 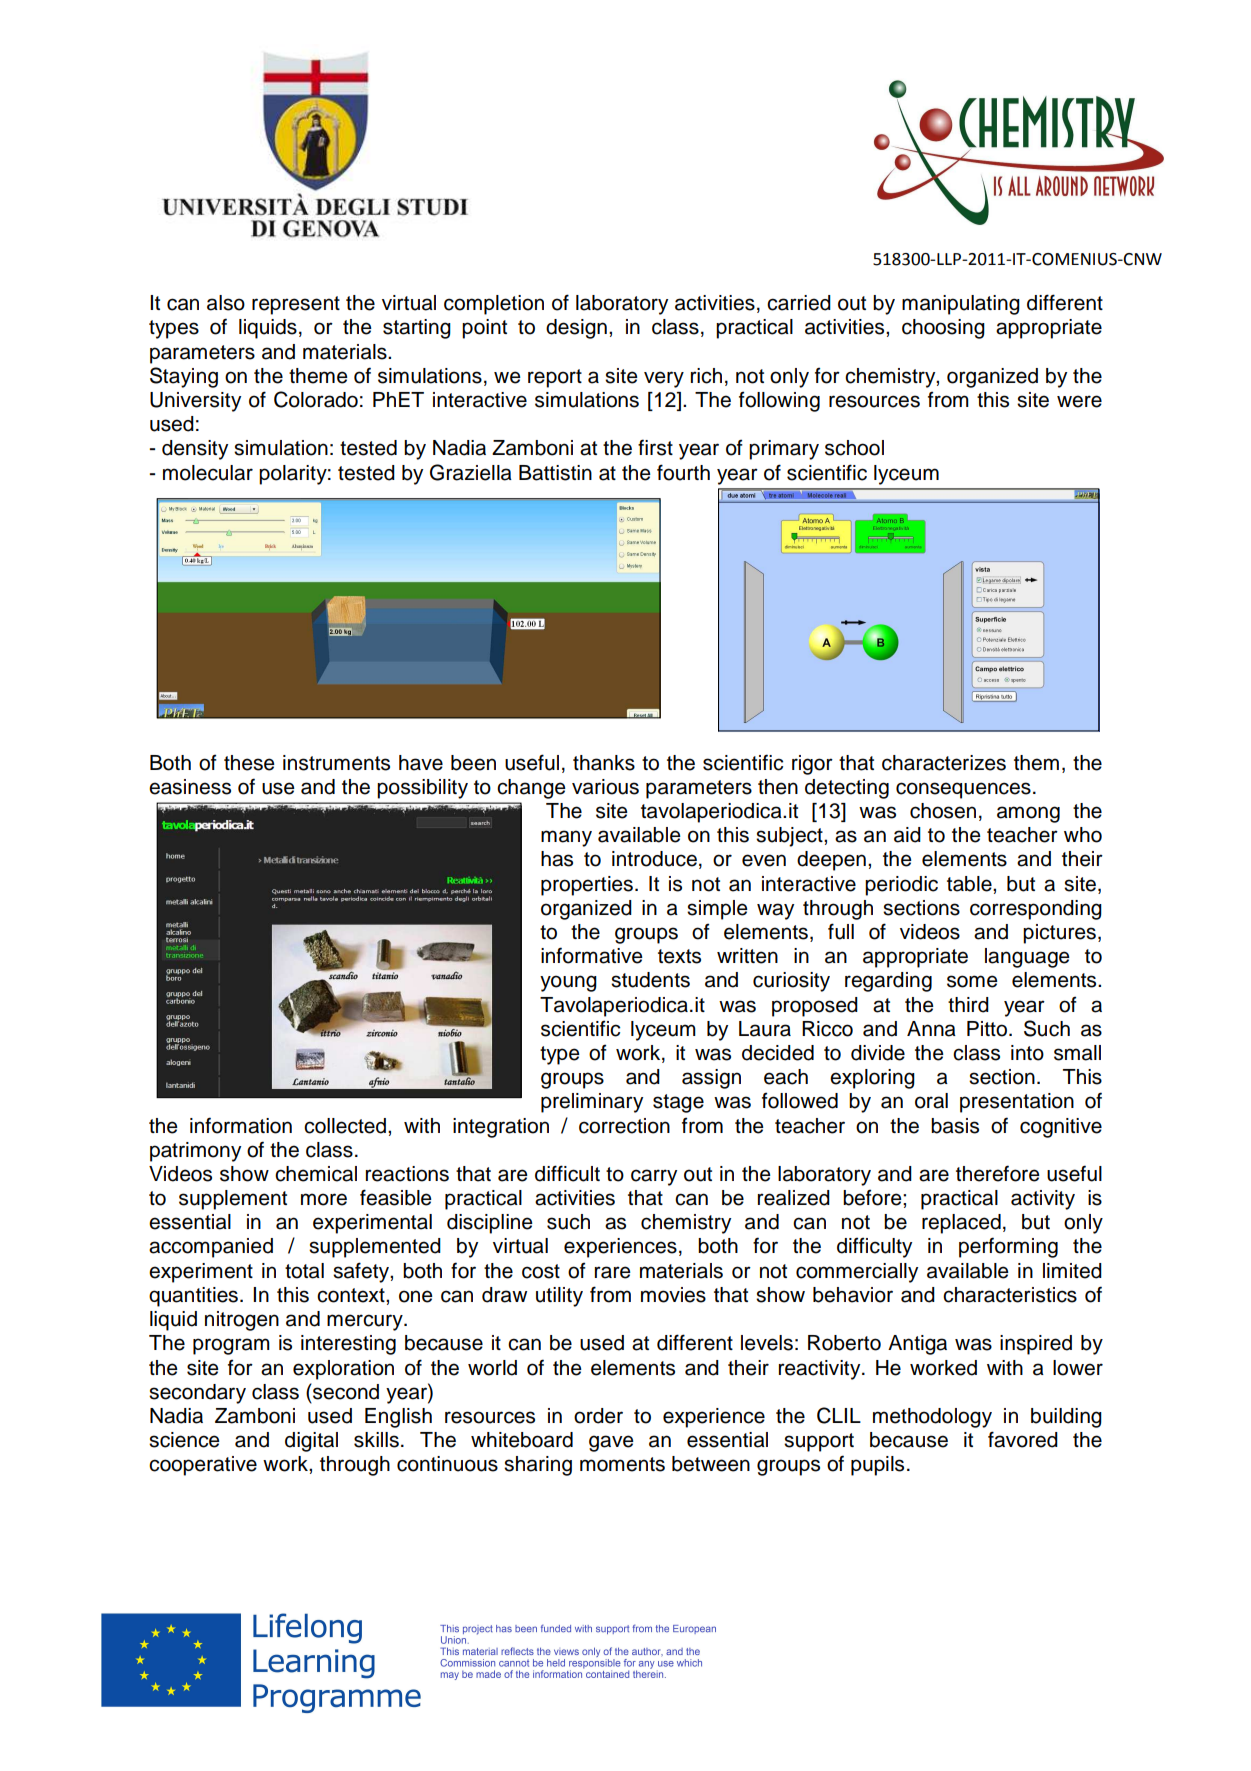 What do you see at coordinates (932, 1418) in the image?
I see `methodology` at bounding box center [932, 1418].
